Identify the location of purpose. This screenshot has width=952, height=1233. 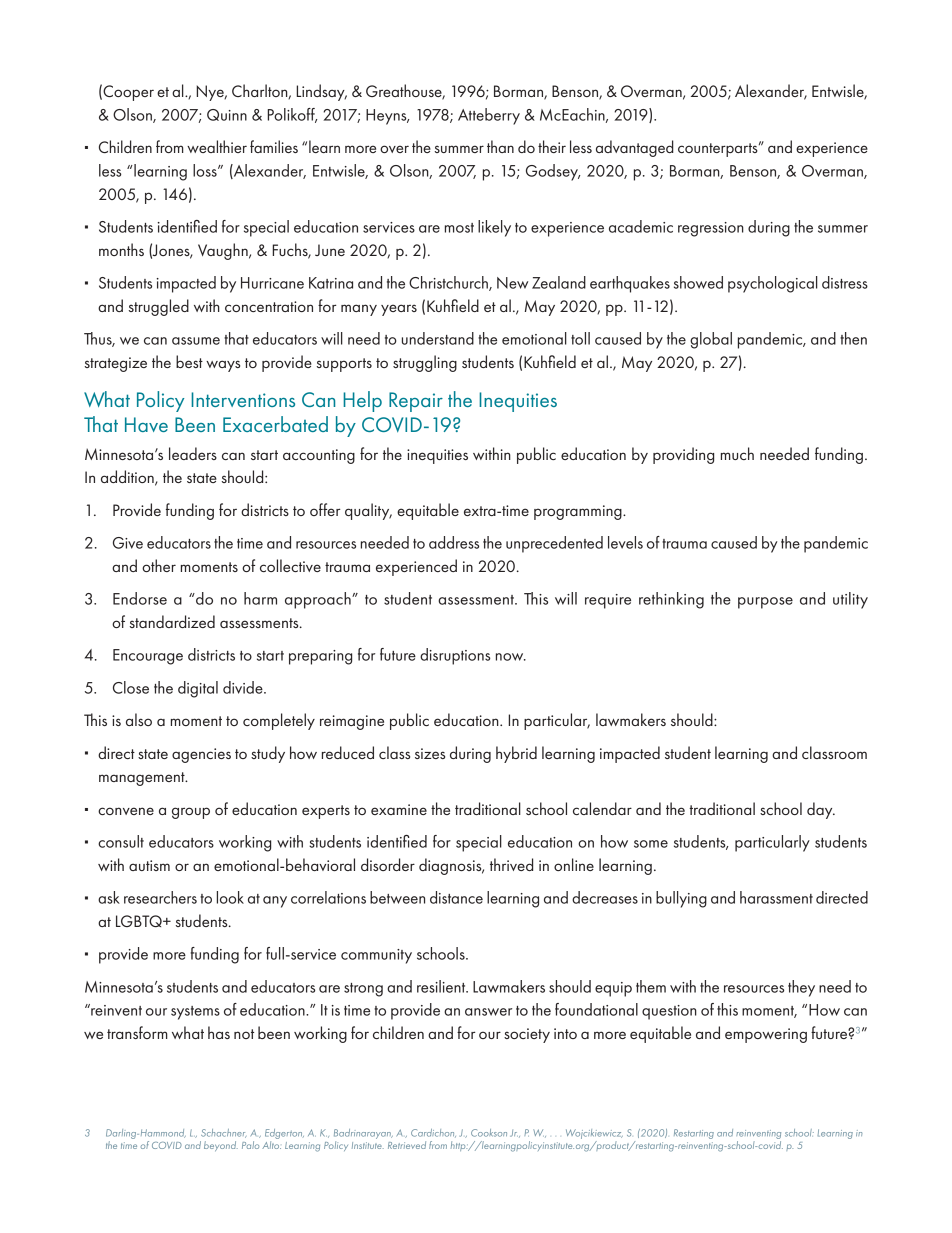
(765, 603).
